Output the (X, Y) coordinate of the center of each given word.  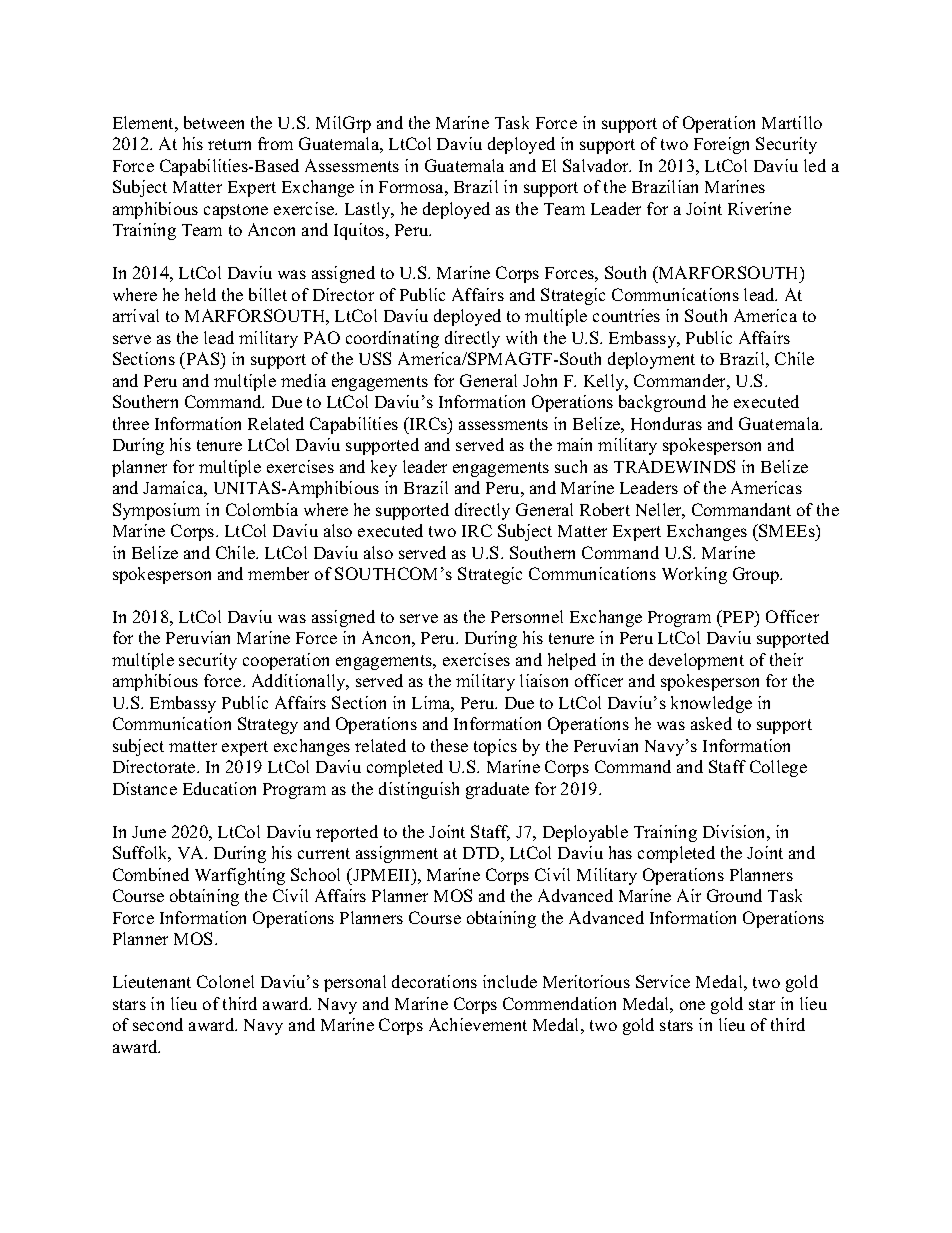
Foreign (721, 145)
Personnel (527, 616)
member (278, 573)
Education (219, 788)
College (778, 768)
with (521, 337)
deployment (651, 360)
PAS (203, 358)
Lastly (369, 210)
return (229, 144)
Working (694, 575)
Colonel (225, 981)
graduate (497, 790)
